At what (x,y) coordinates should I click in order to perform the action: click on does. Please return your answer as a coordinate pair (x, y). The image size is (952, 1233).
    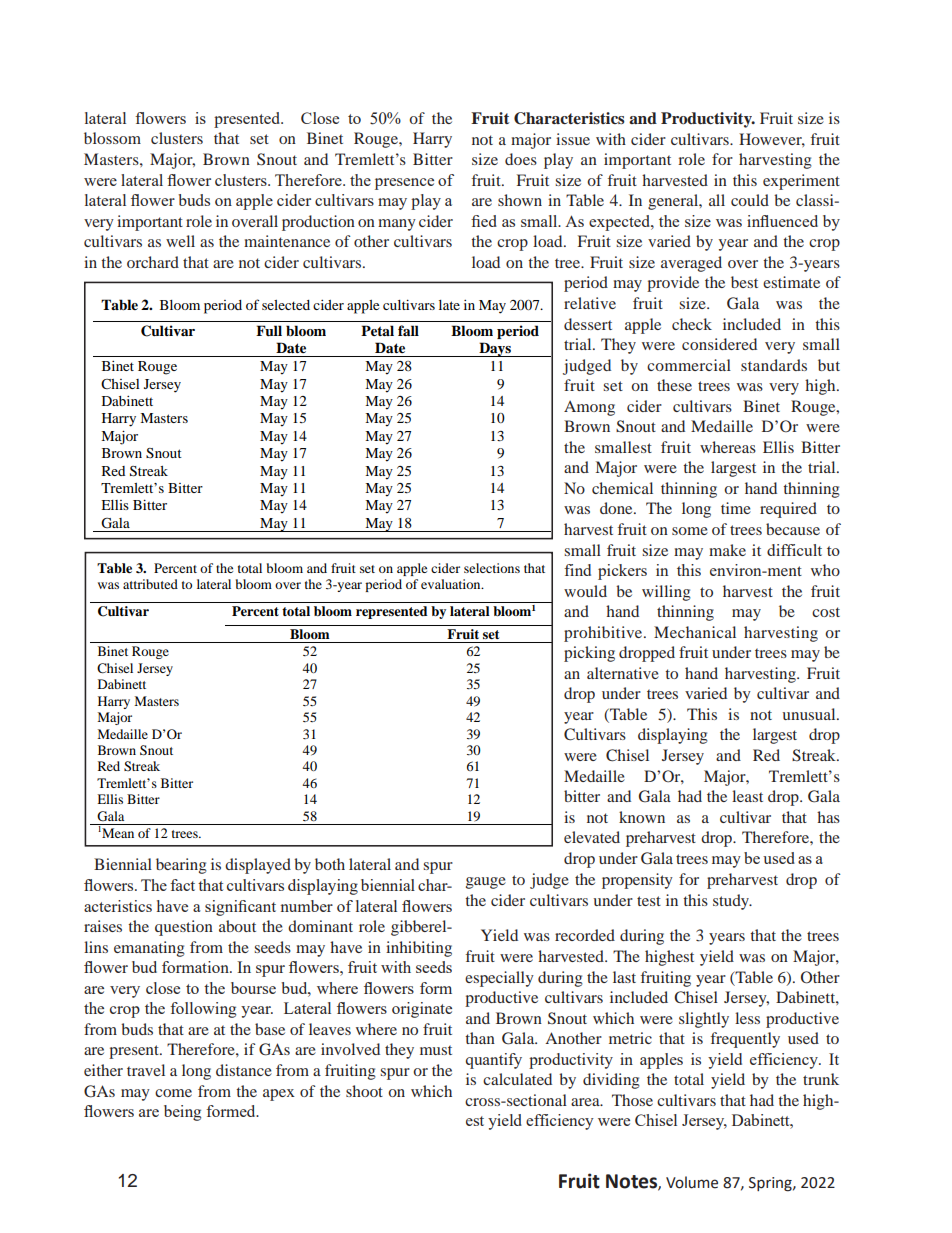
    Looking at the image, I should click on (521, 159).
